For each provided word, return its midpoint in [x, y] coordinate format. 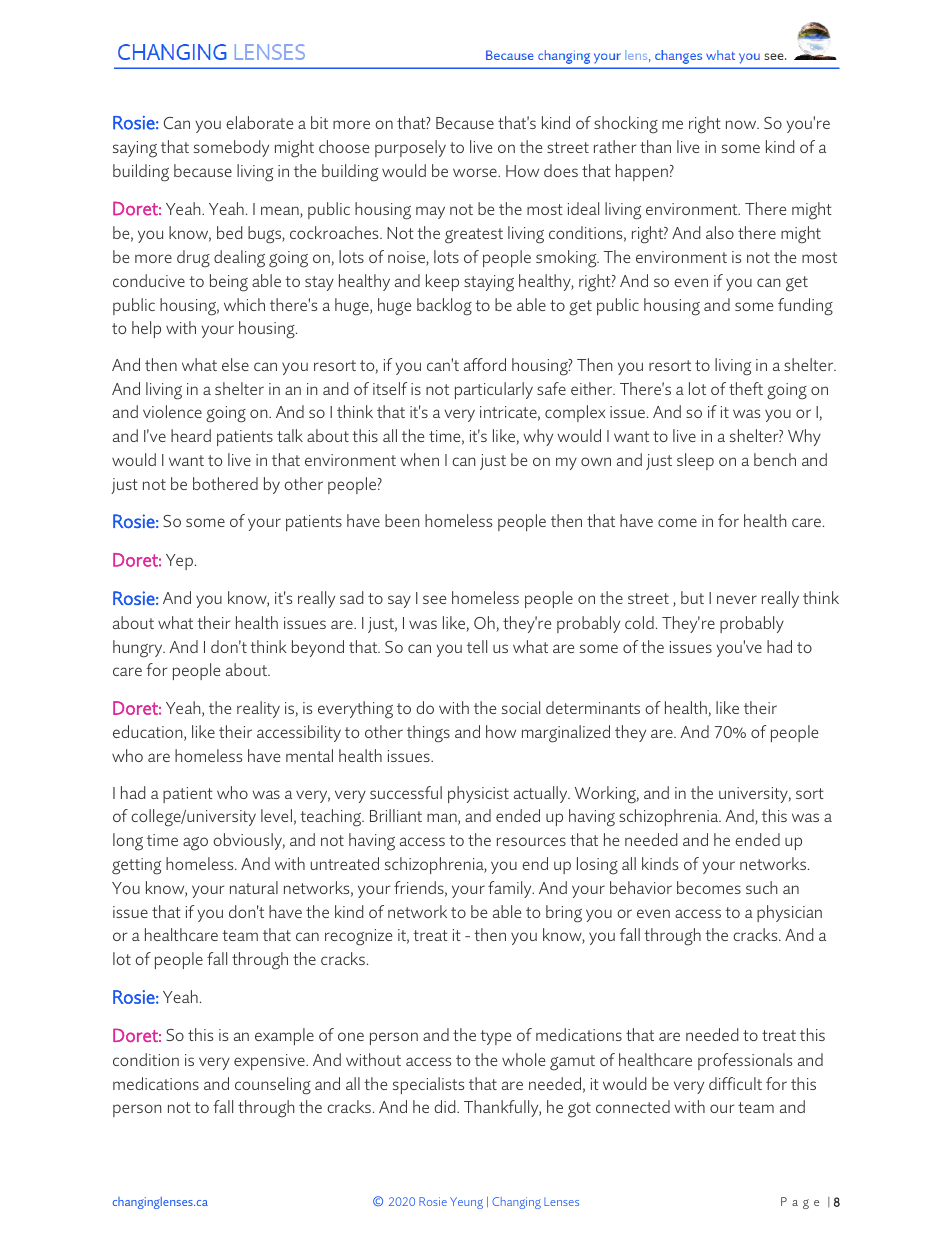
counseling [273, 1086]
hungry [139, 649]
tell [477, 646]
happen [642, 172]
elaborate [260, 122]
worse [476, 172]
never [737, 599]
